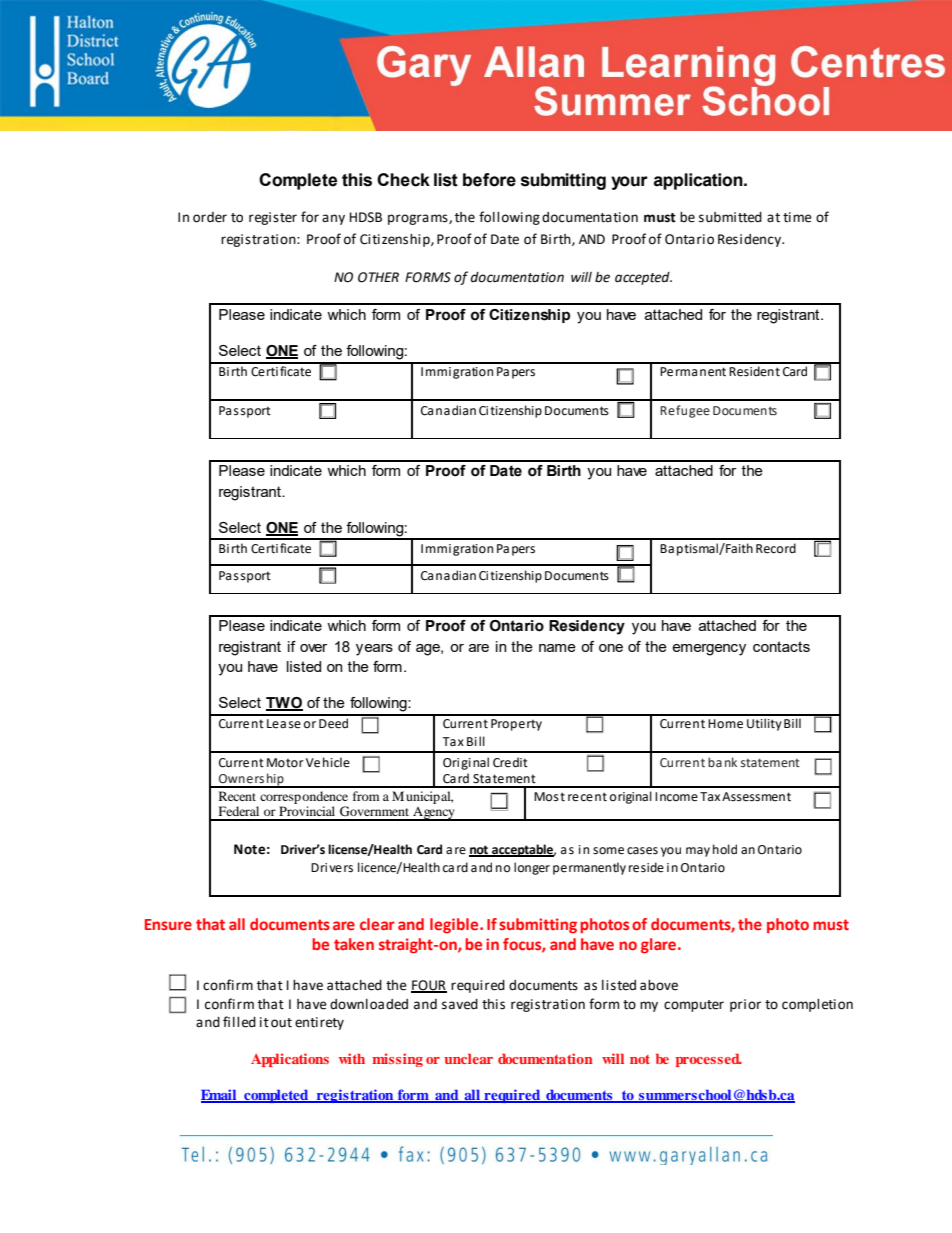  Describe the element at coordinates (220, 1095) in the screenshot. I see `Email` at that location.
